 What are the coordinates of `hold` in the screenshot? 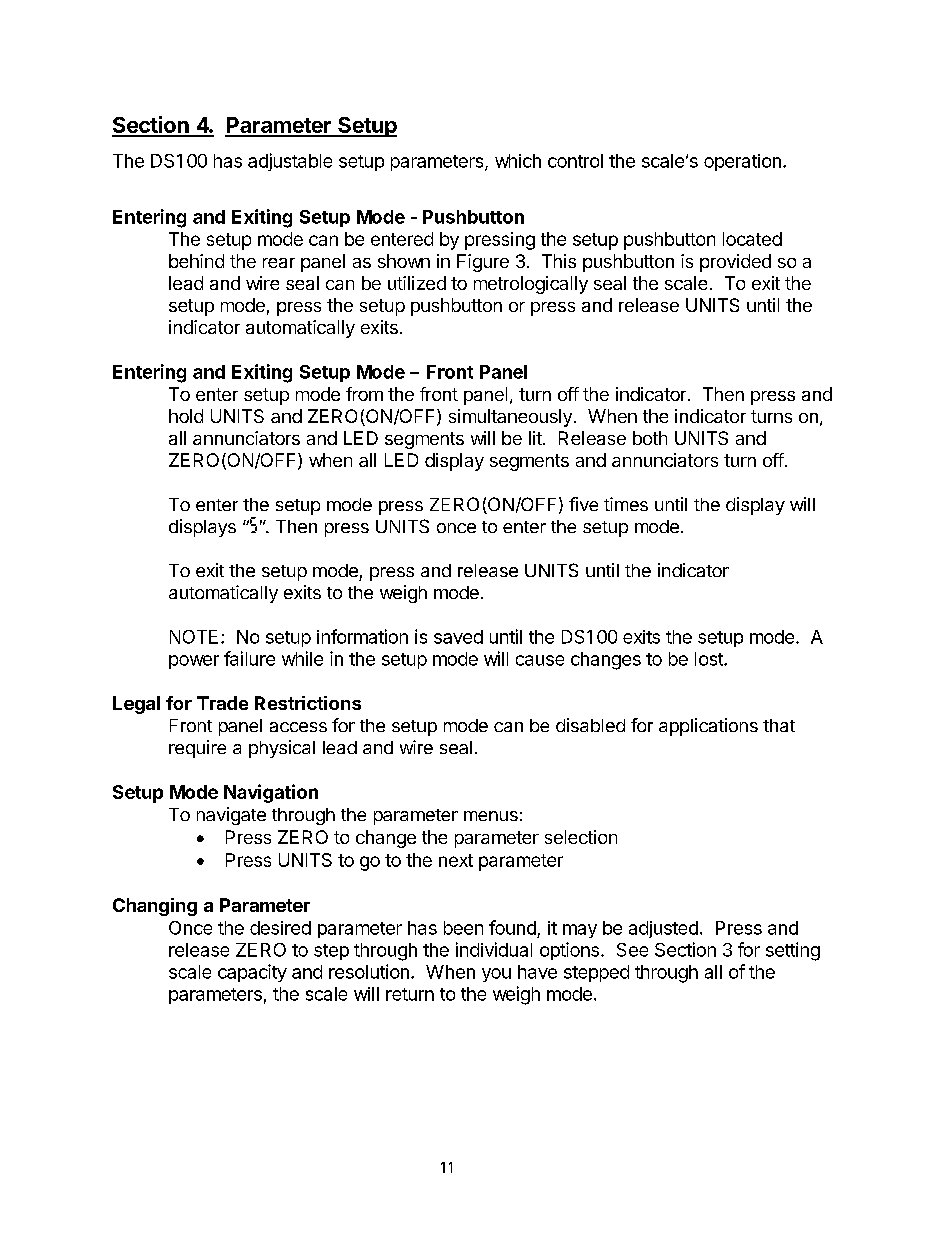 It's located at (186, 416).
